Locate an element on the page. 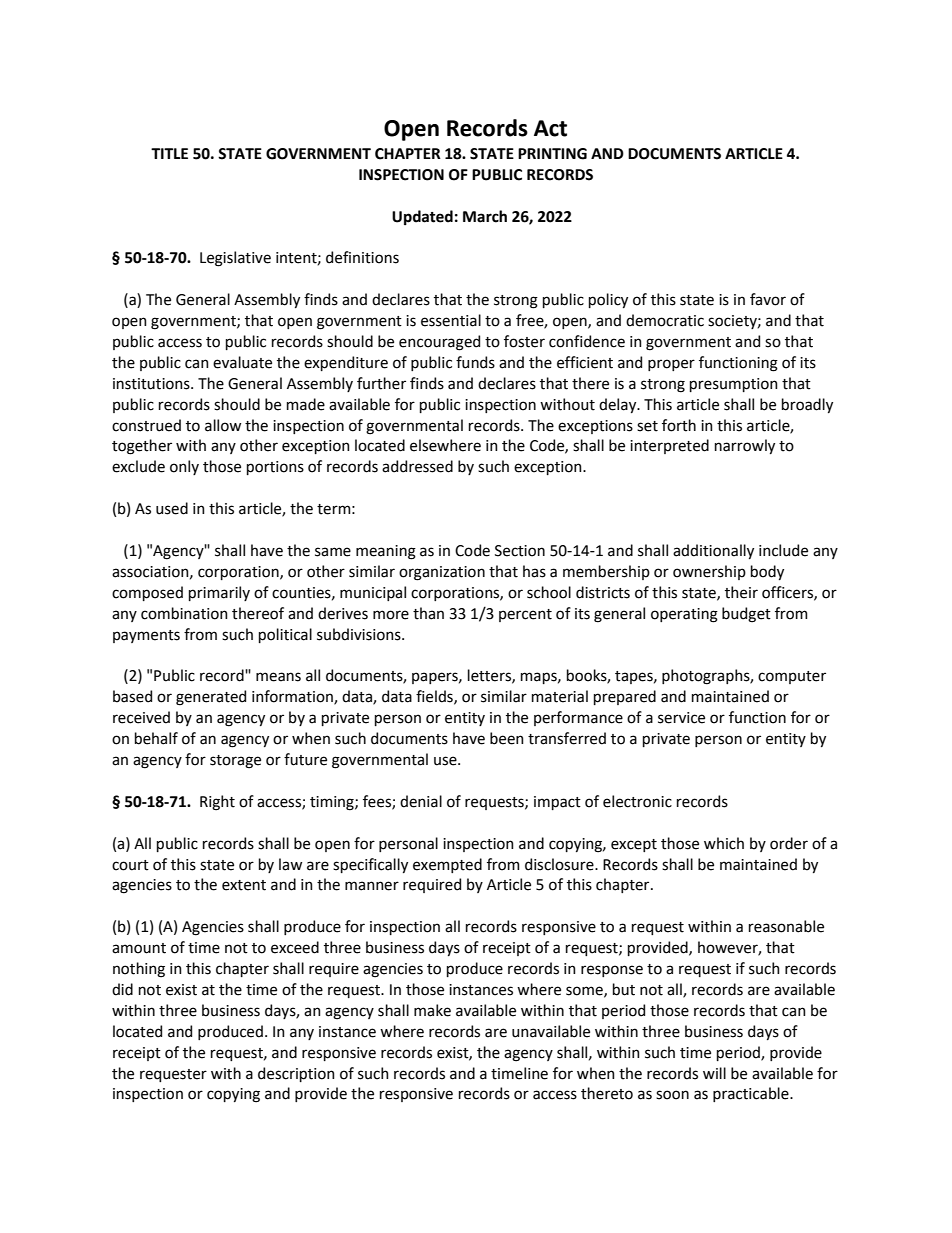 This page has width=952, height=1233. March is located at coordinates (485, 216).
